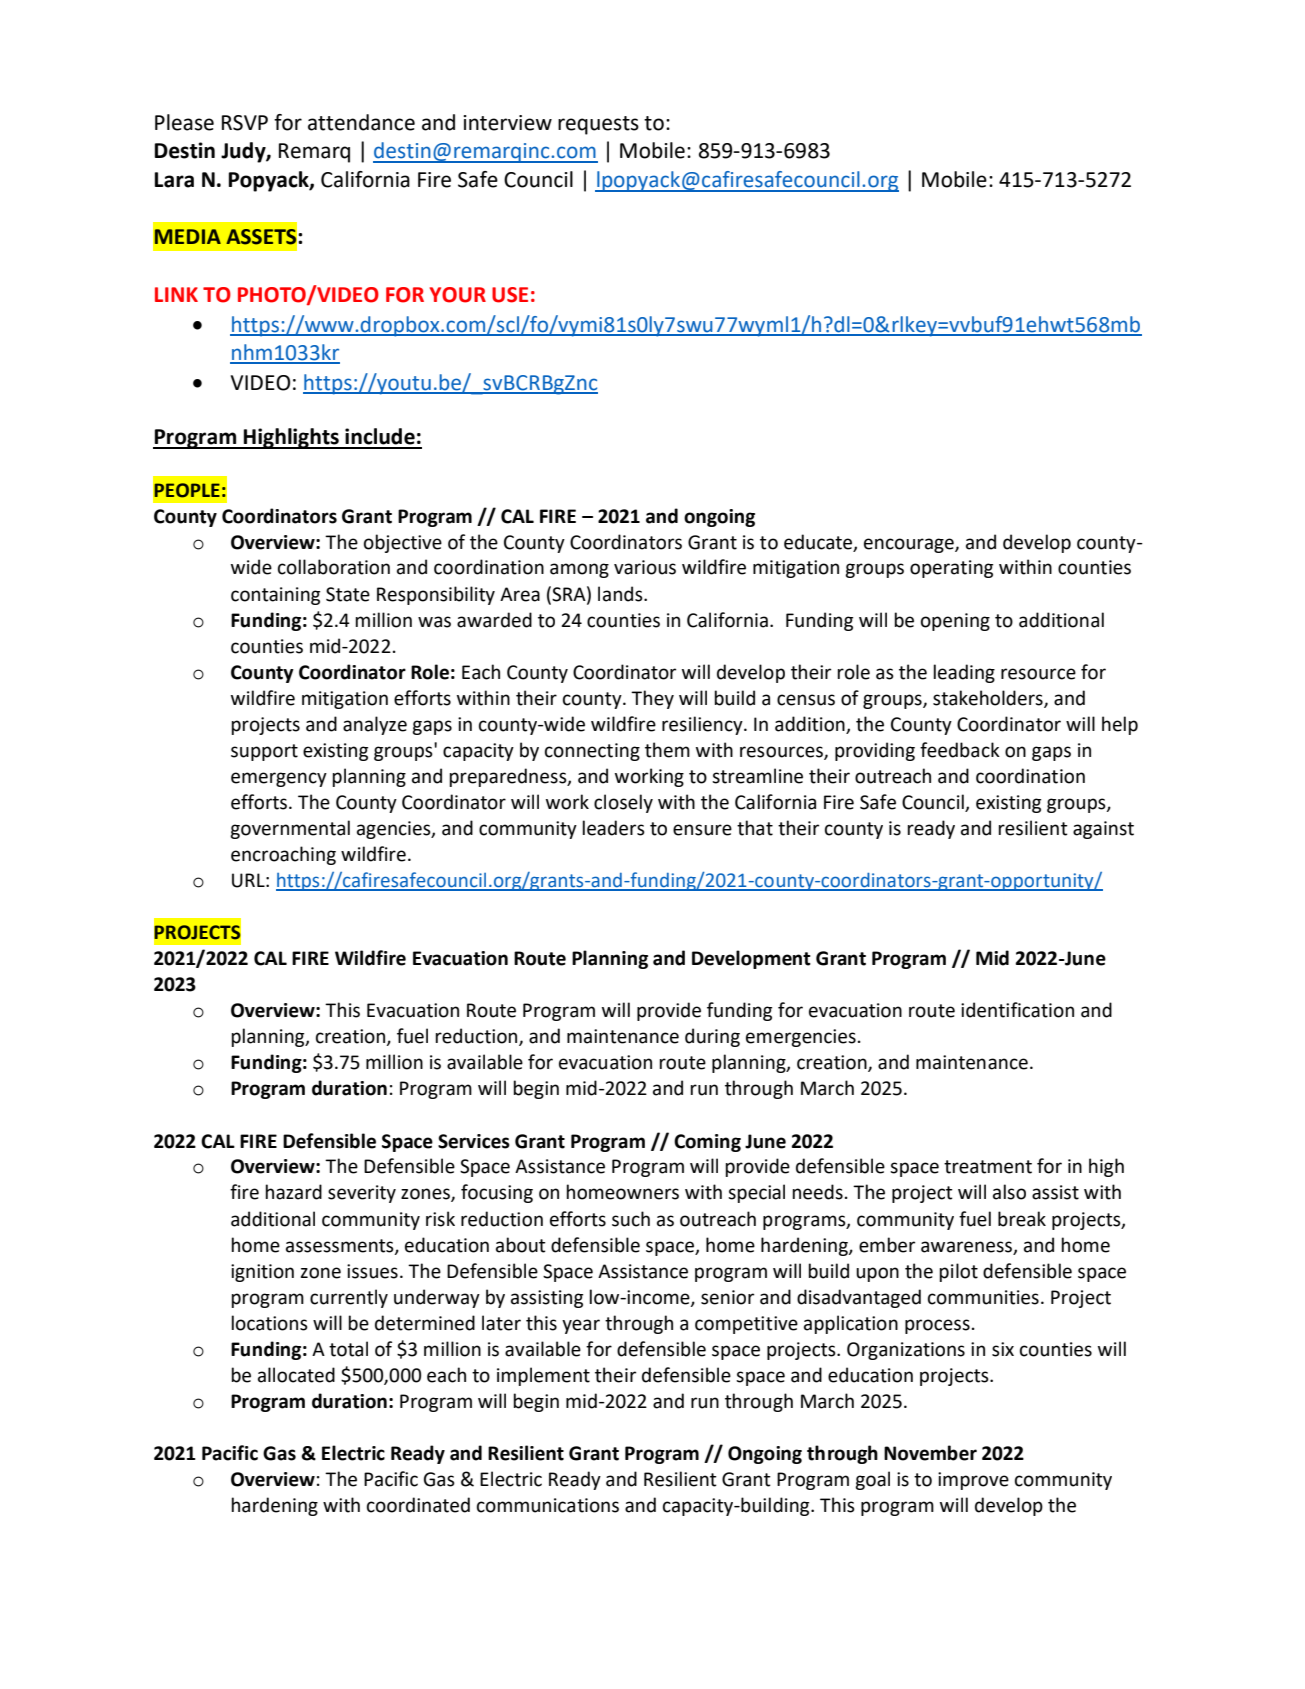 The height and width of the screenshot is (1689, 1305). I want to click on interview, so click(507, 123).
